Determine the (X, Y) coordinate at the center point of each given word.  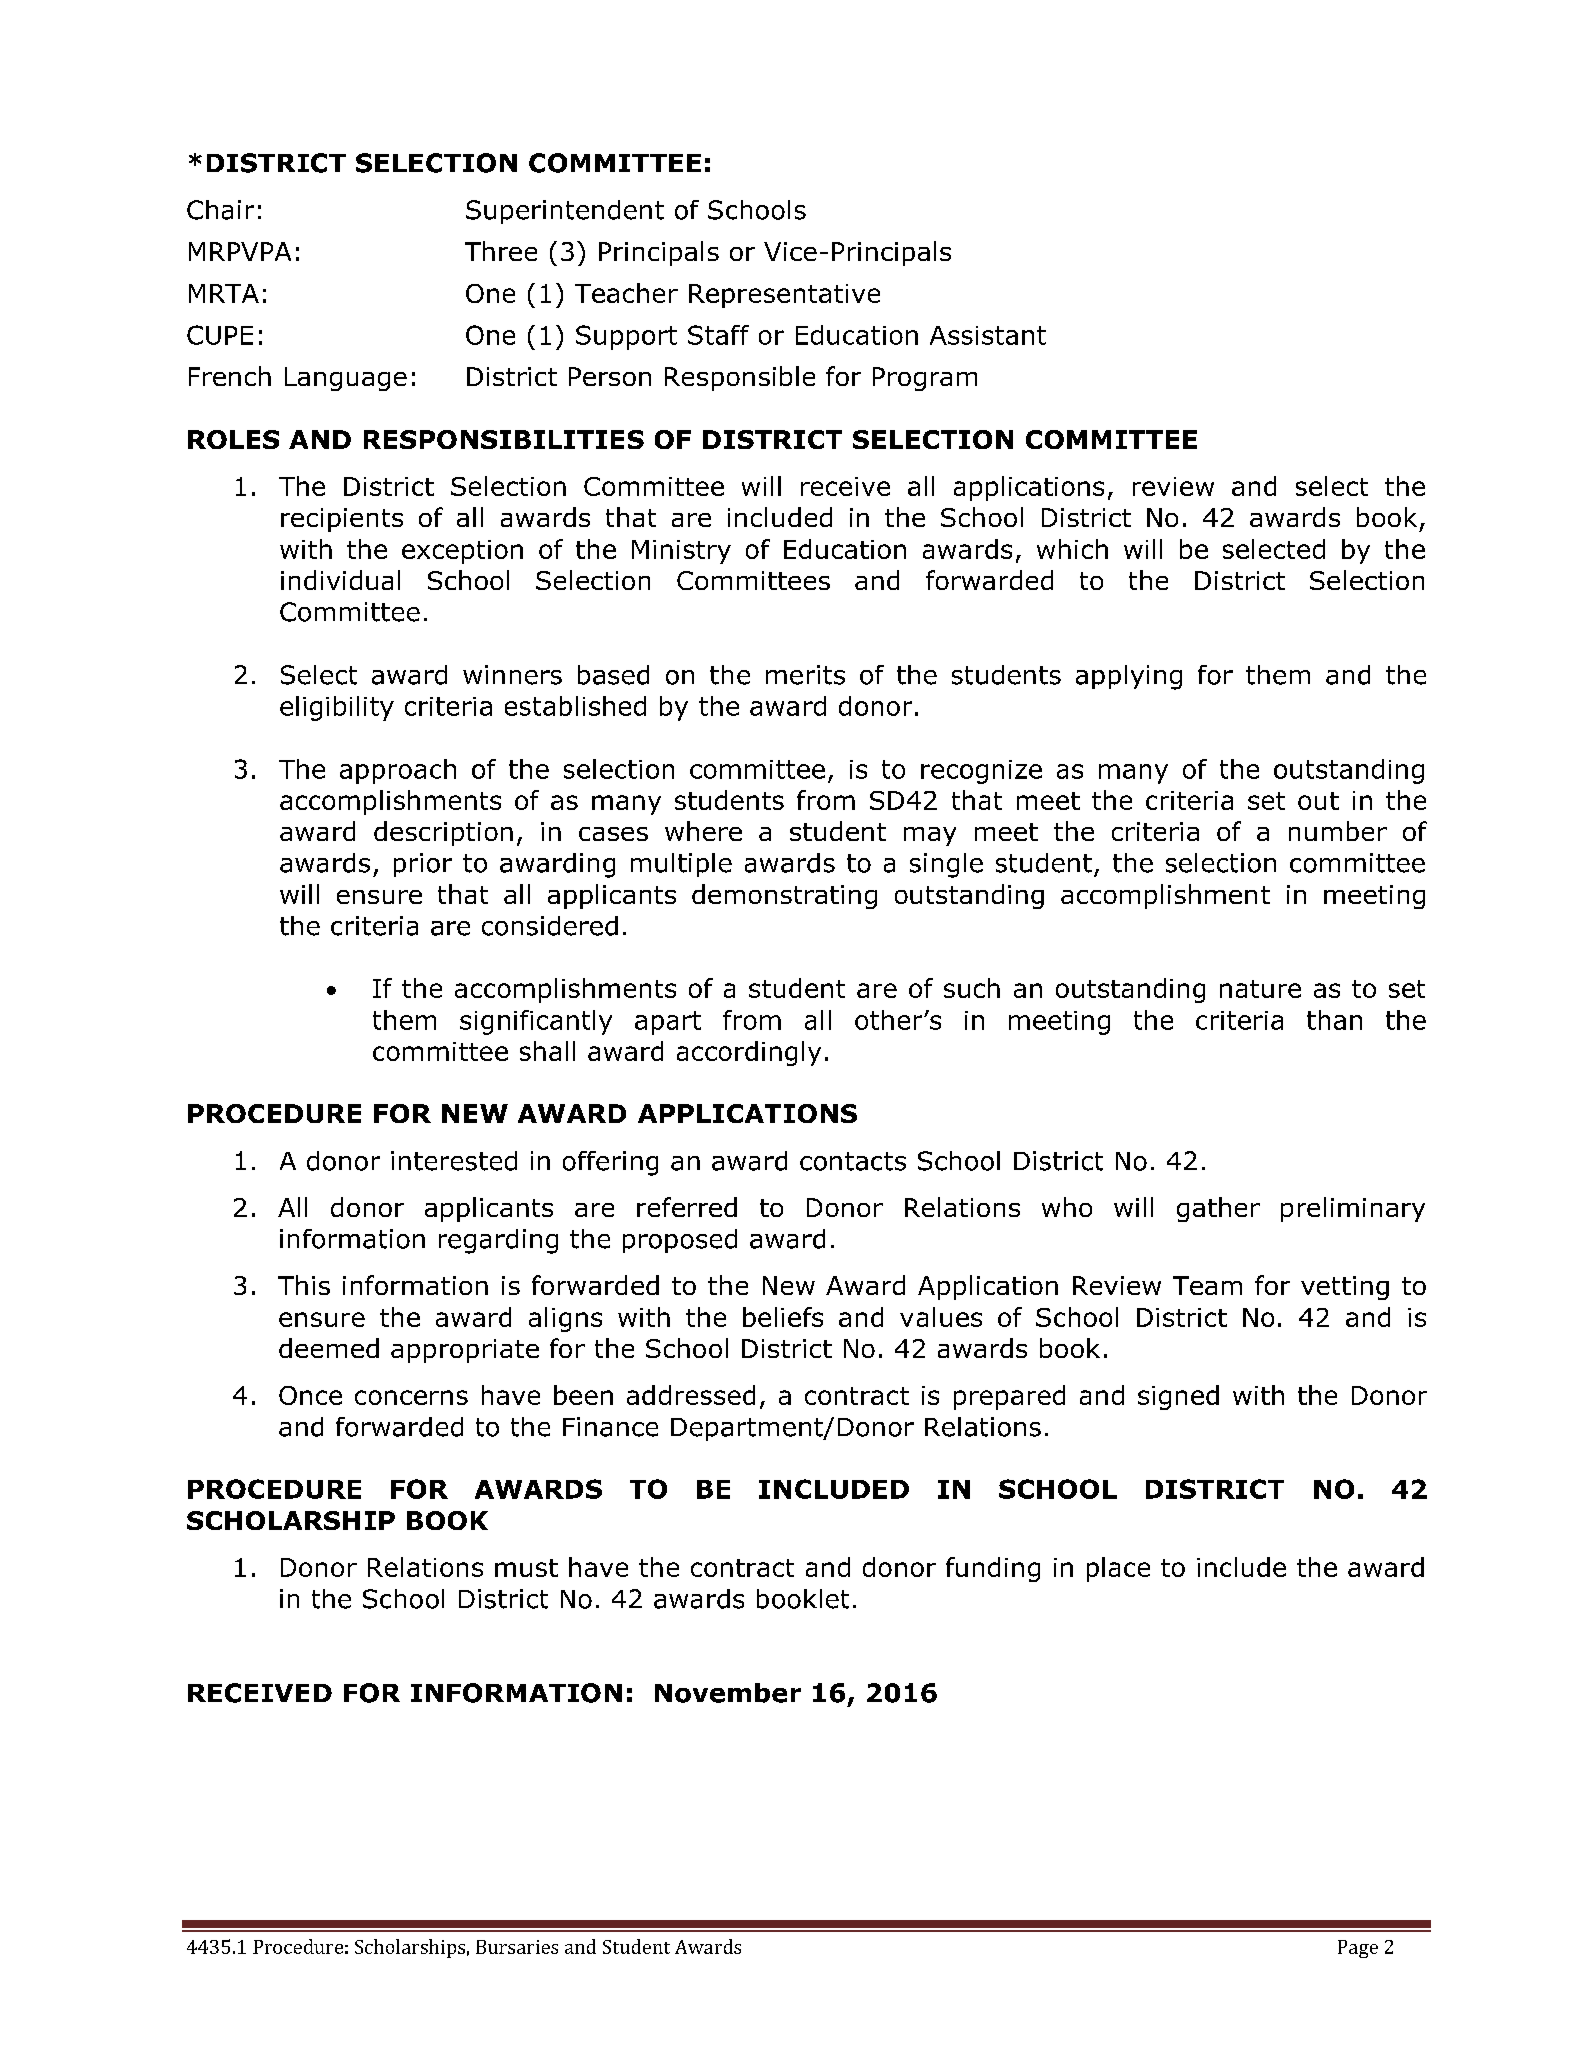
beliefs (783, 1317)
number (1338, 831)
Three (501, 251)
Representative (784, 296)
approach (398, 771)
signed (1178, 1397)
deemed (329, 1348)
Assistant (988, 335)
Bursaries (517, 1947)
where (703, 831)
